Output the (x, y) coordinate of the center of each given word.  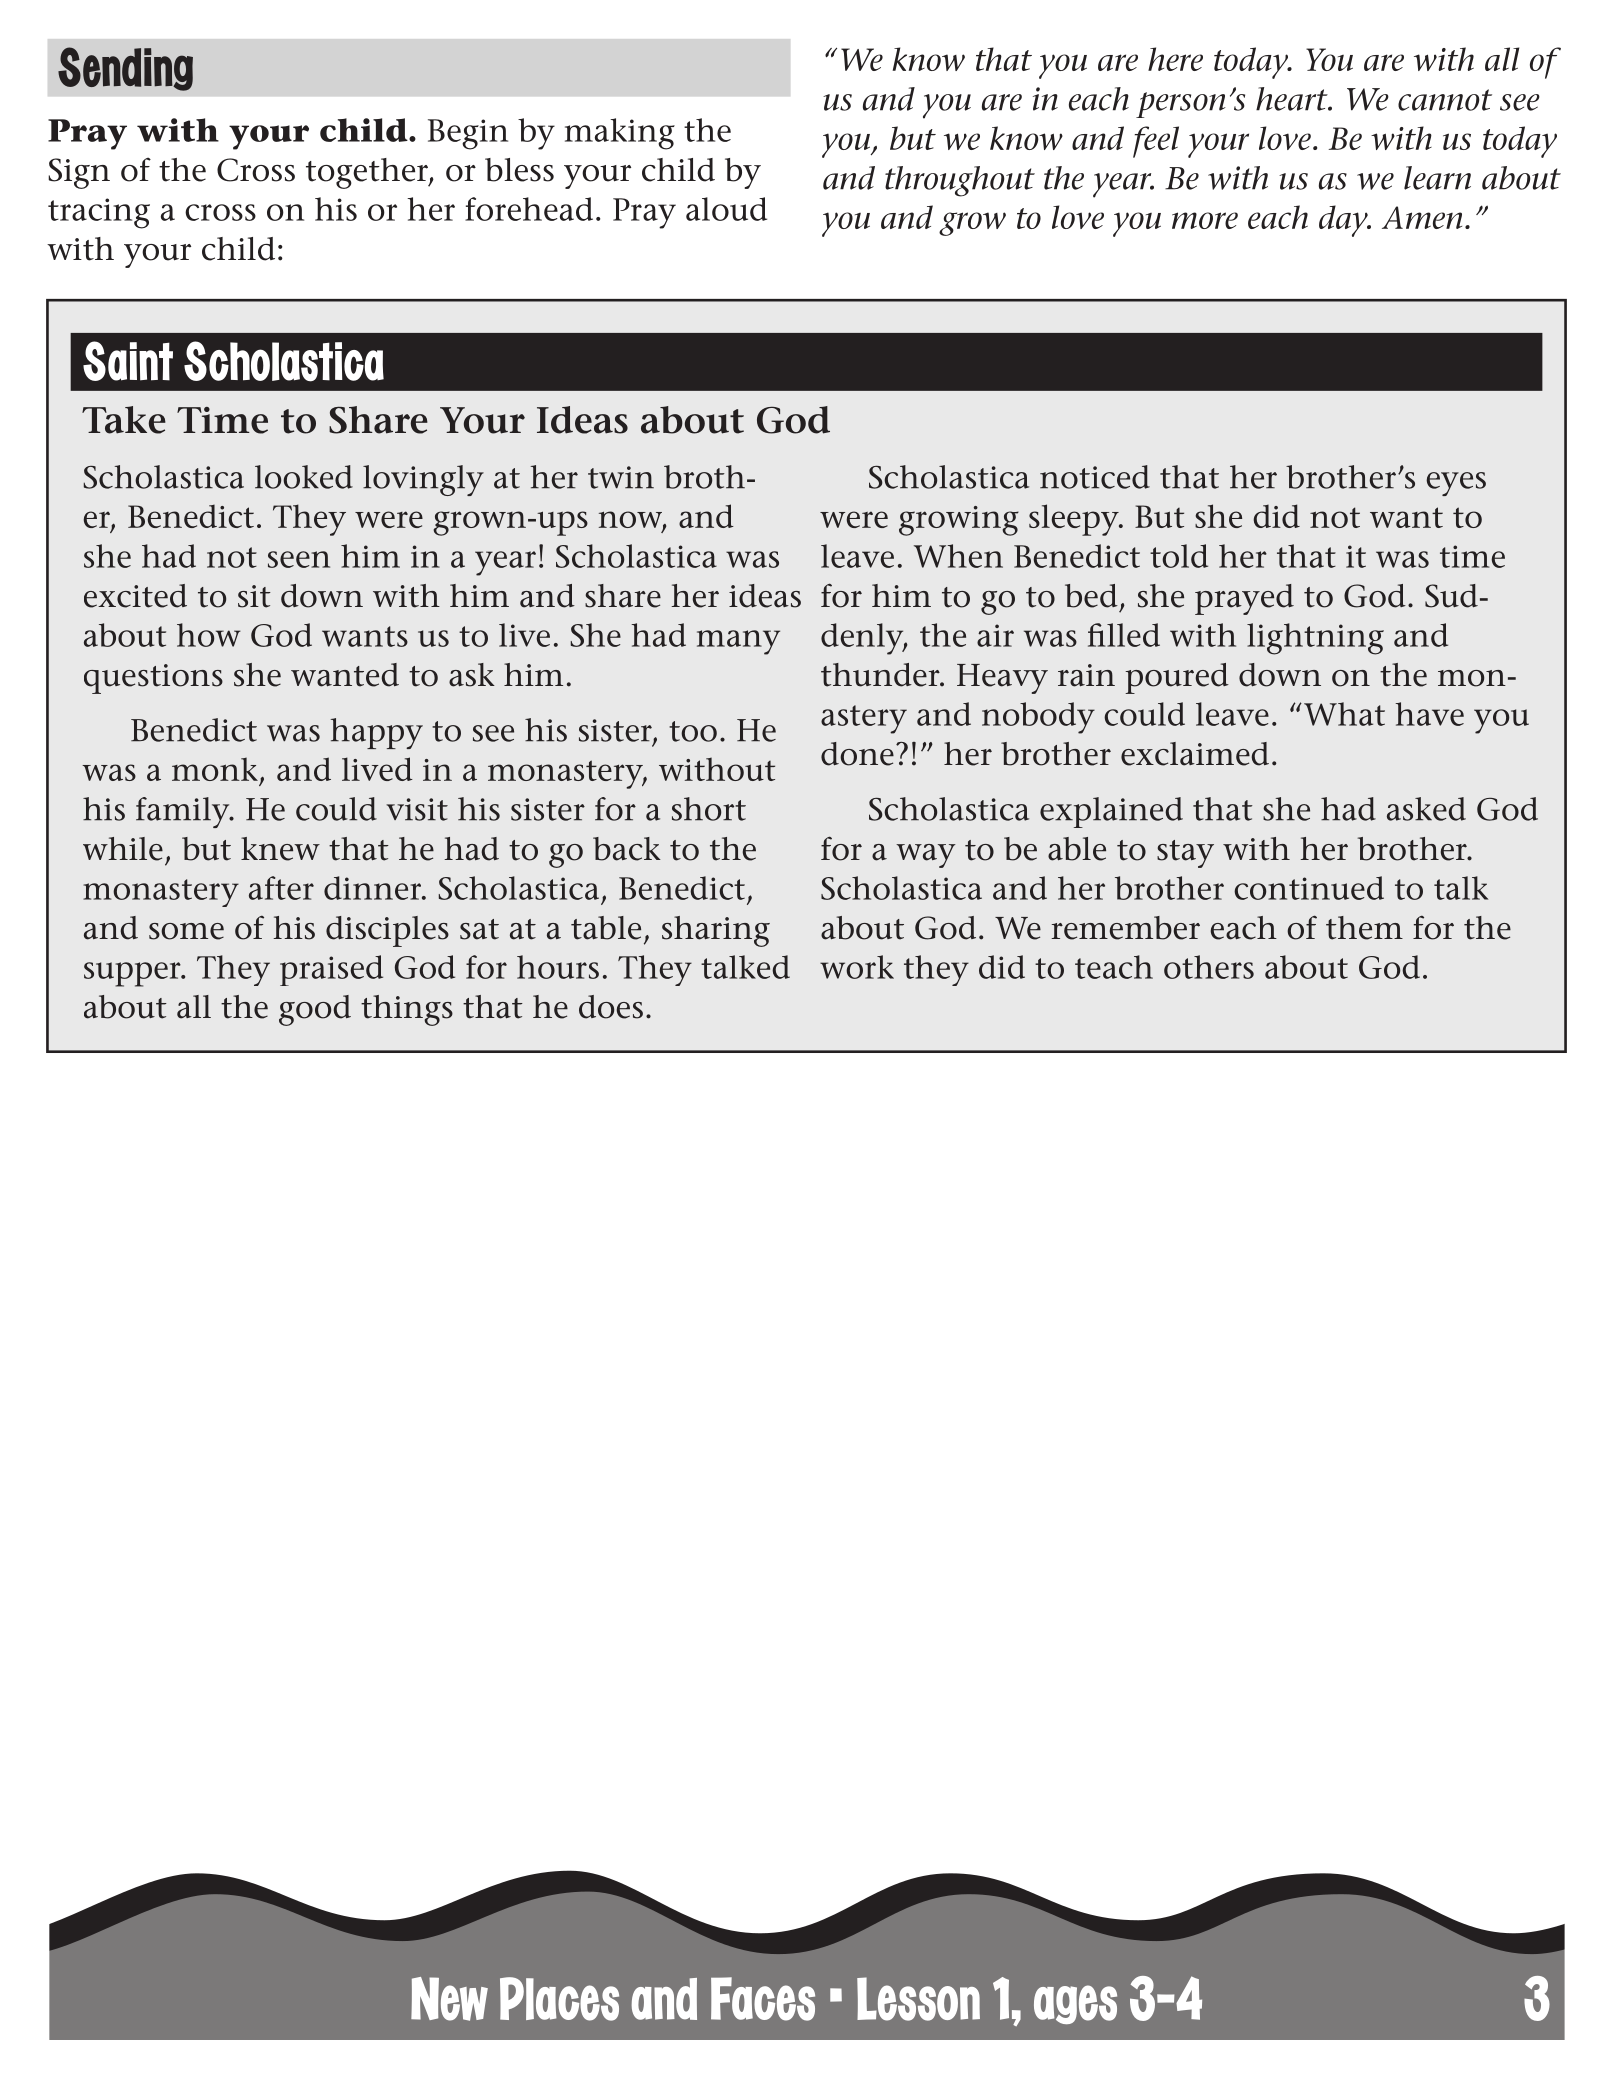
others (1209, 967)
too (693, 731)
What (1344, 714)
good (315, 1010)
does (611, 1007)
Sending (125, 69)
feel (1156, 142)
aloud (726, 209)
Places (559, 1999)
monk (215, 769)
